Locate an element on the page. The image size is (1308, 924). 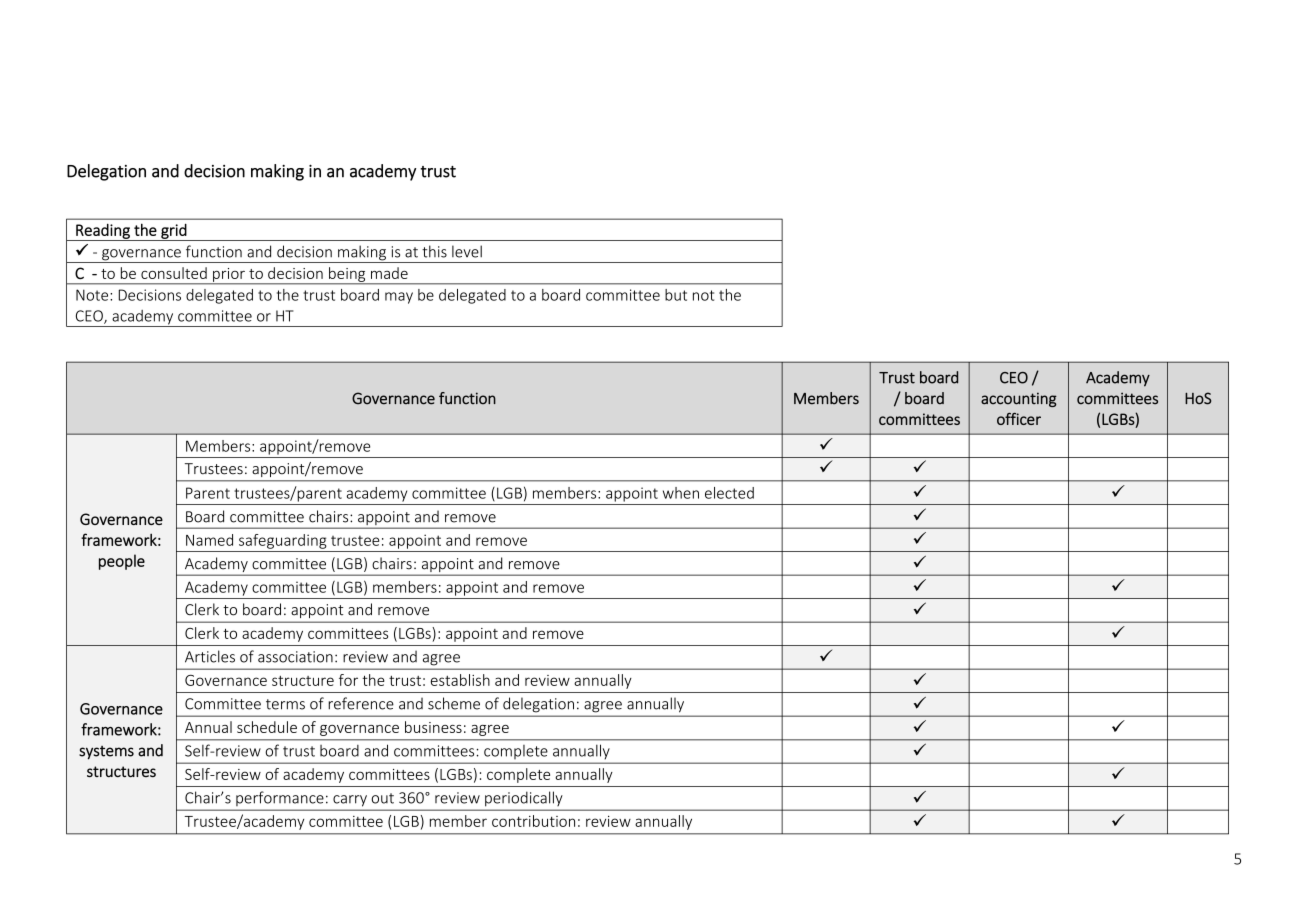
establish is located at coordinates (460, 680).
